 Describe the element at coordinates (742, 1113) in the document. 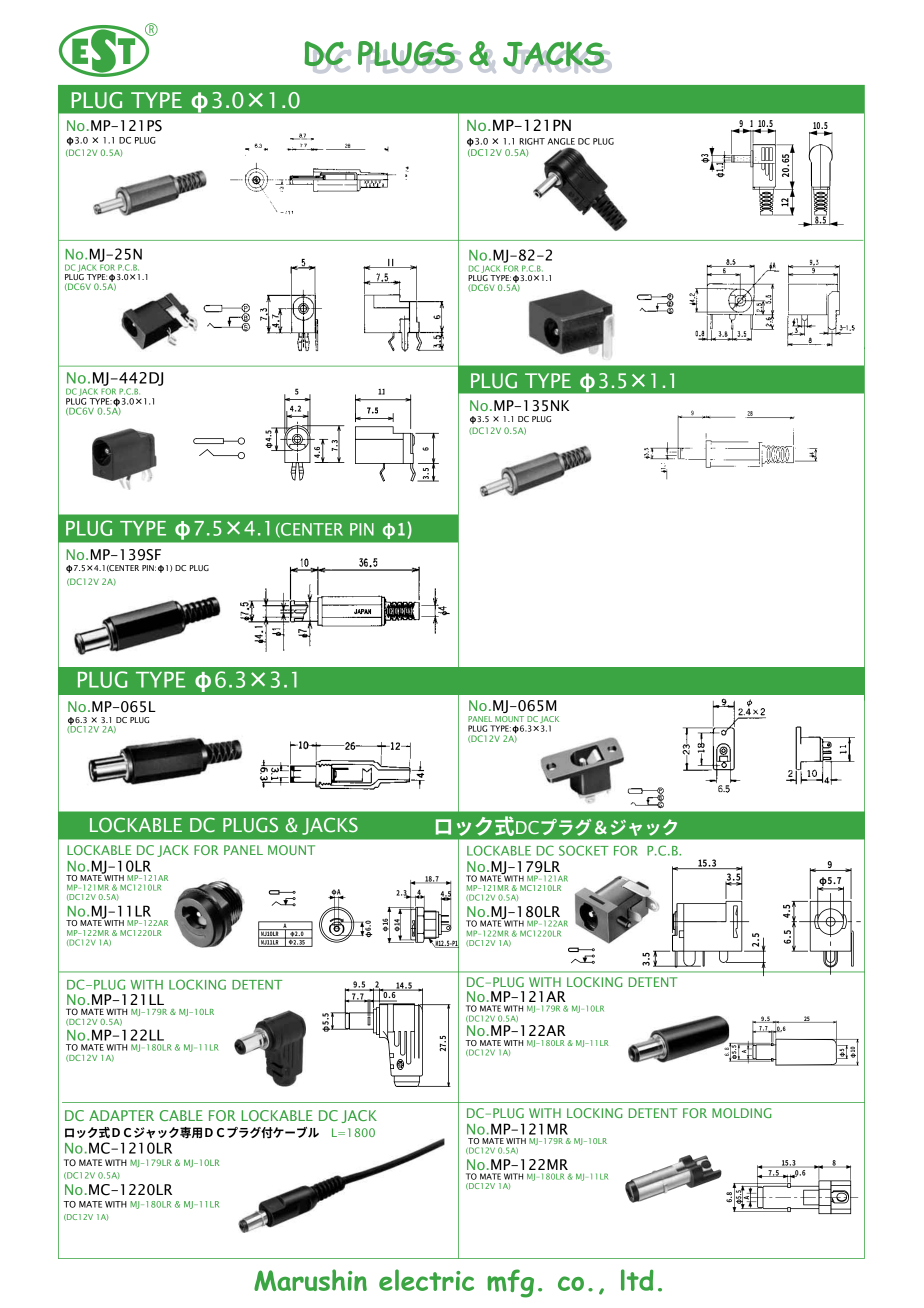

I see `MOLDING` at that location.
